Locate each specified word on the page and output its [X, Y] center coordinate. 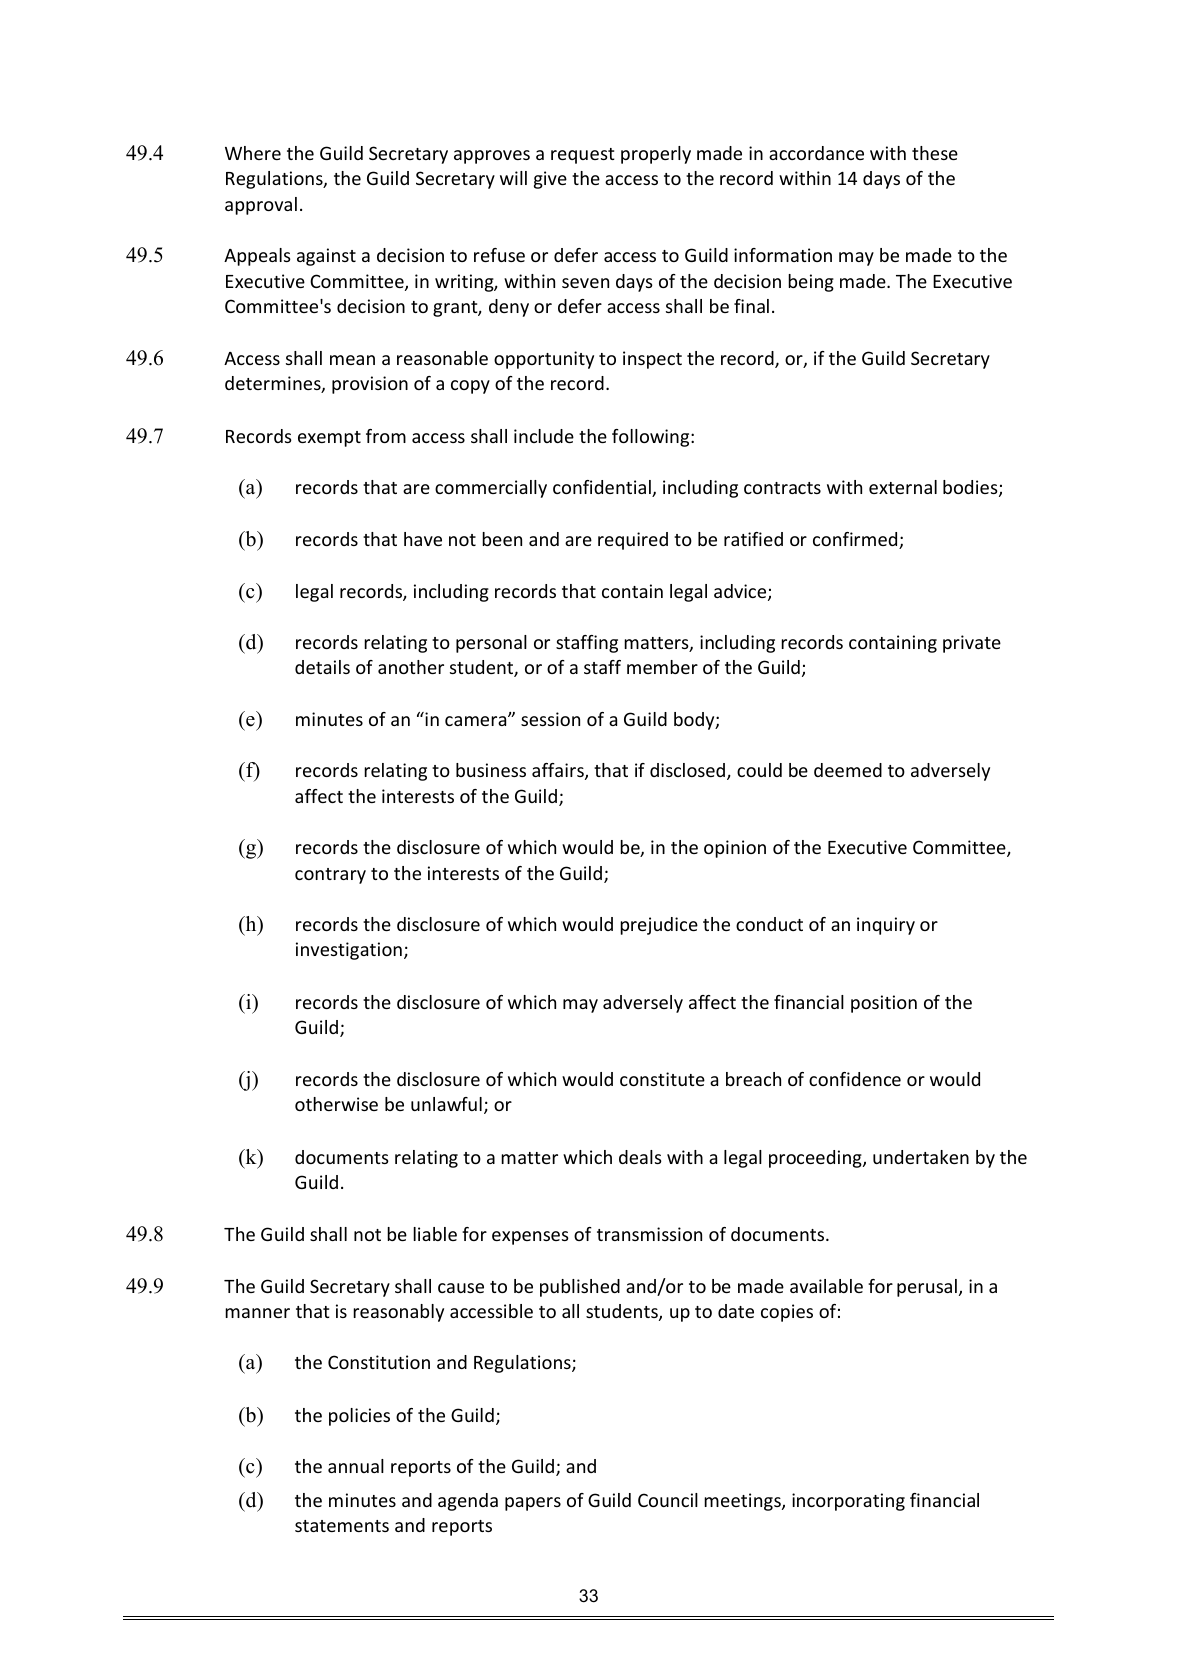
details [322, 667]
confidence [855, 1079]
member [662, 667]
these [935, 153]
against [326, 257]
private [972, 644]
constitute [662, 1079]
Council [668, 1500]
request [583, 156]
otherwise [336, 1104]
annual [356, 1466]
